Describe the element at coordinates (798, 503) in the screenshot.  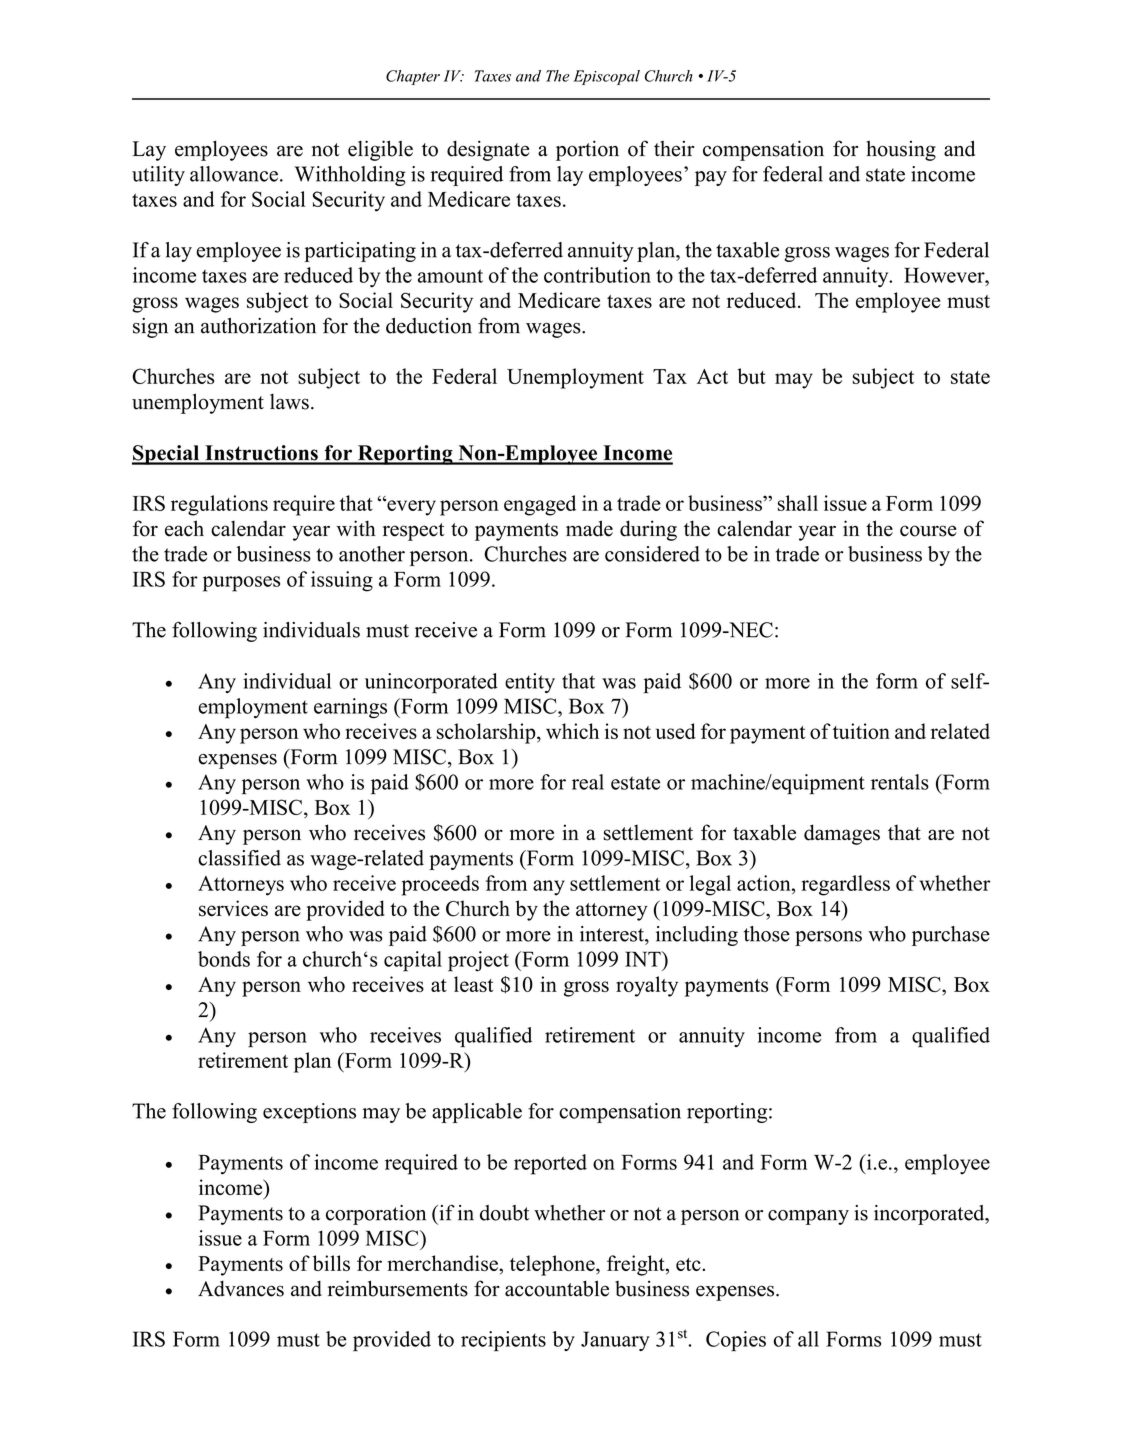
I see `shall` at that location.
